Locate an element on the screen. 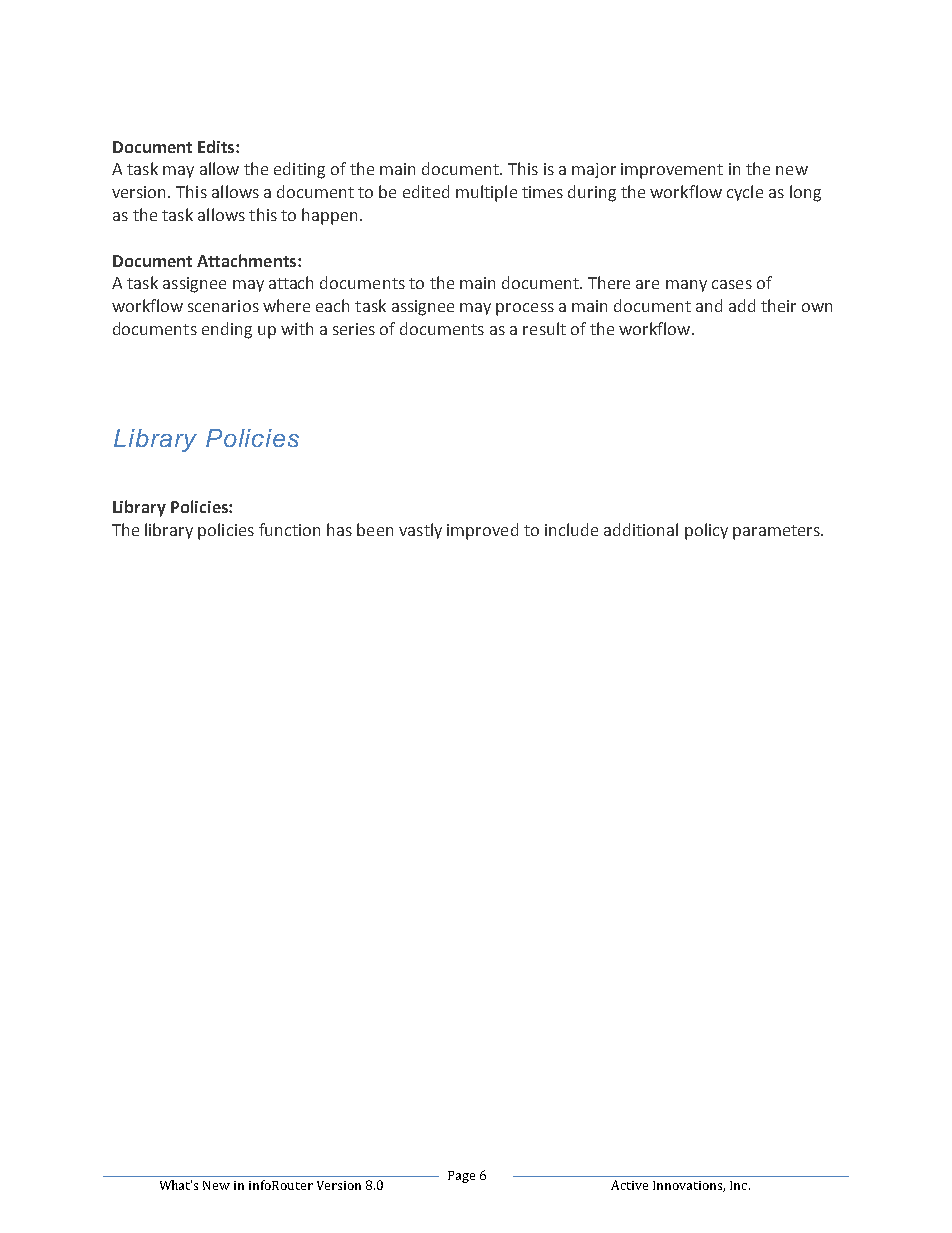 Image resolution: width=952 pixels, height=1233 pixels. times is located at coordinates (542, 192).
